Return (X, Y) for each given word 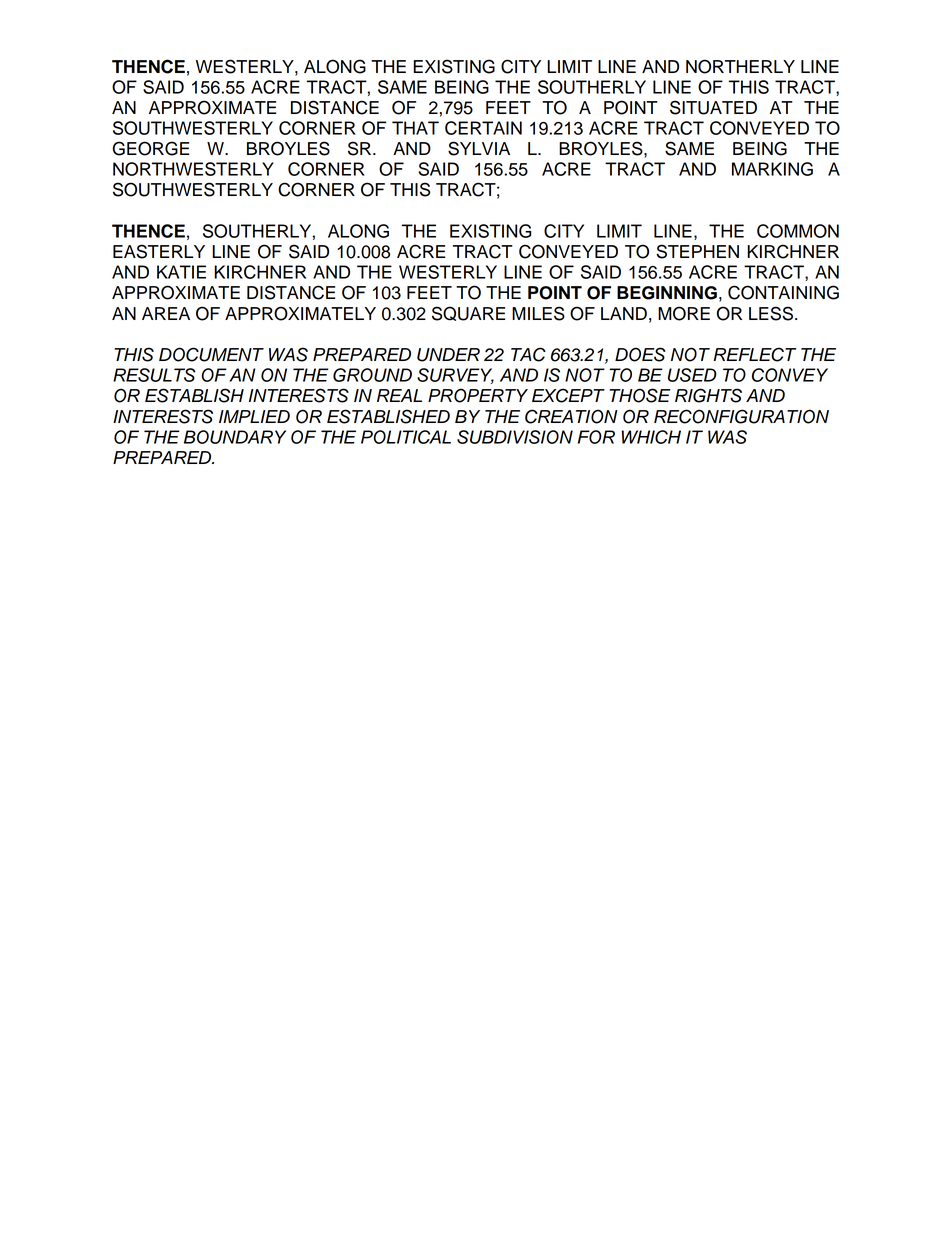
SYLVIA (479, 148)
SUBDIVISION (515, 437)
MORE (684, 313)
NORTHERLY (740, 66)
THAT (415, 128)
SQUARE (468, 313)
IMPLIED (254, 416)
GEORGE (151, 148)
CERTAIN (483, 128)
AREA (166, 313)
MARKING (772, 169)
